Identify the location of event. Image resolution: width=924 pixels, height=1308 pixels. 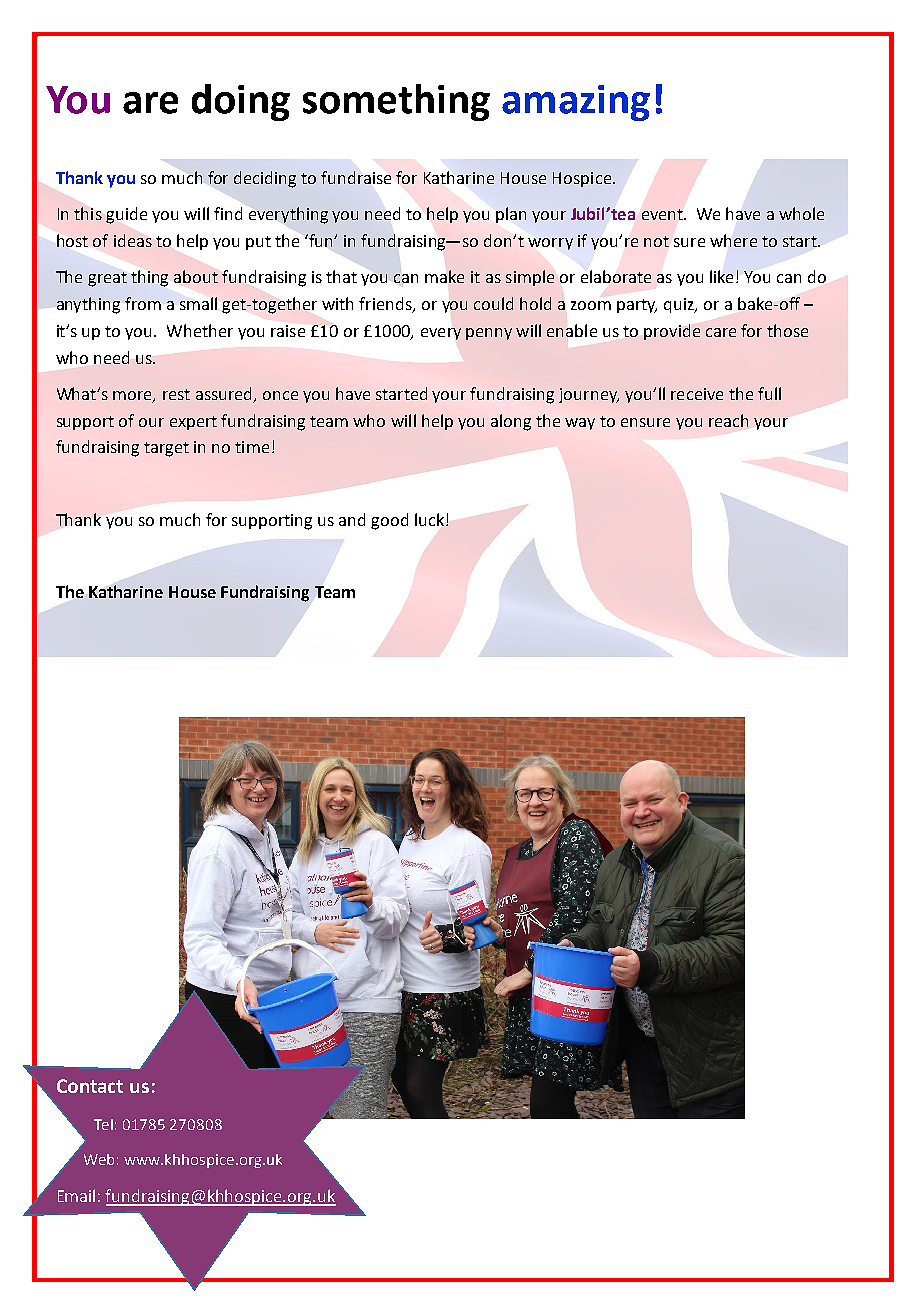
(663, 214).
